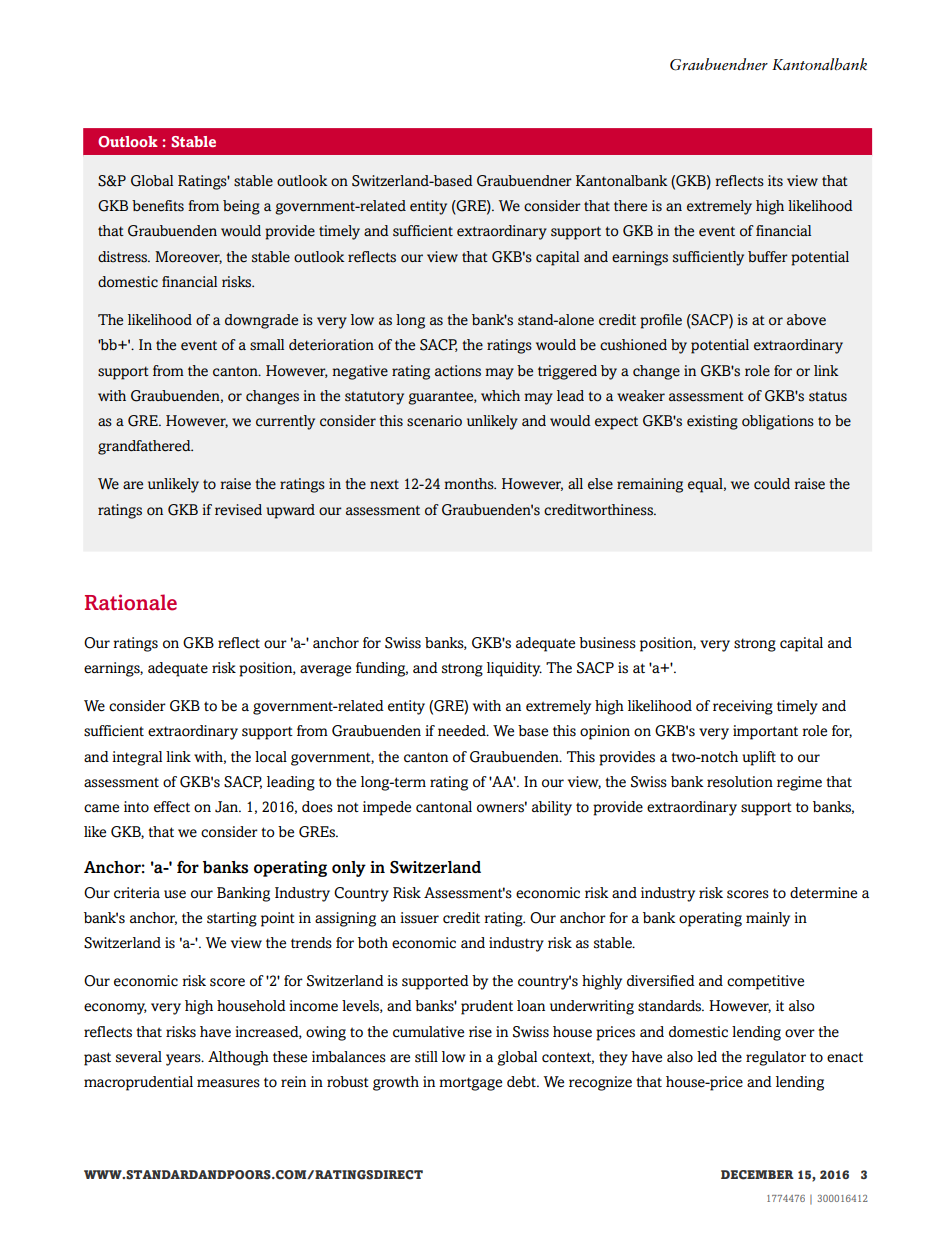  I want to click on measures, so click(228, 1083).
